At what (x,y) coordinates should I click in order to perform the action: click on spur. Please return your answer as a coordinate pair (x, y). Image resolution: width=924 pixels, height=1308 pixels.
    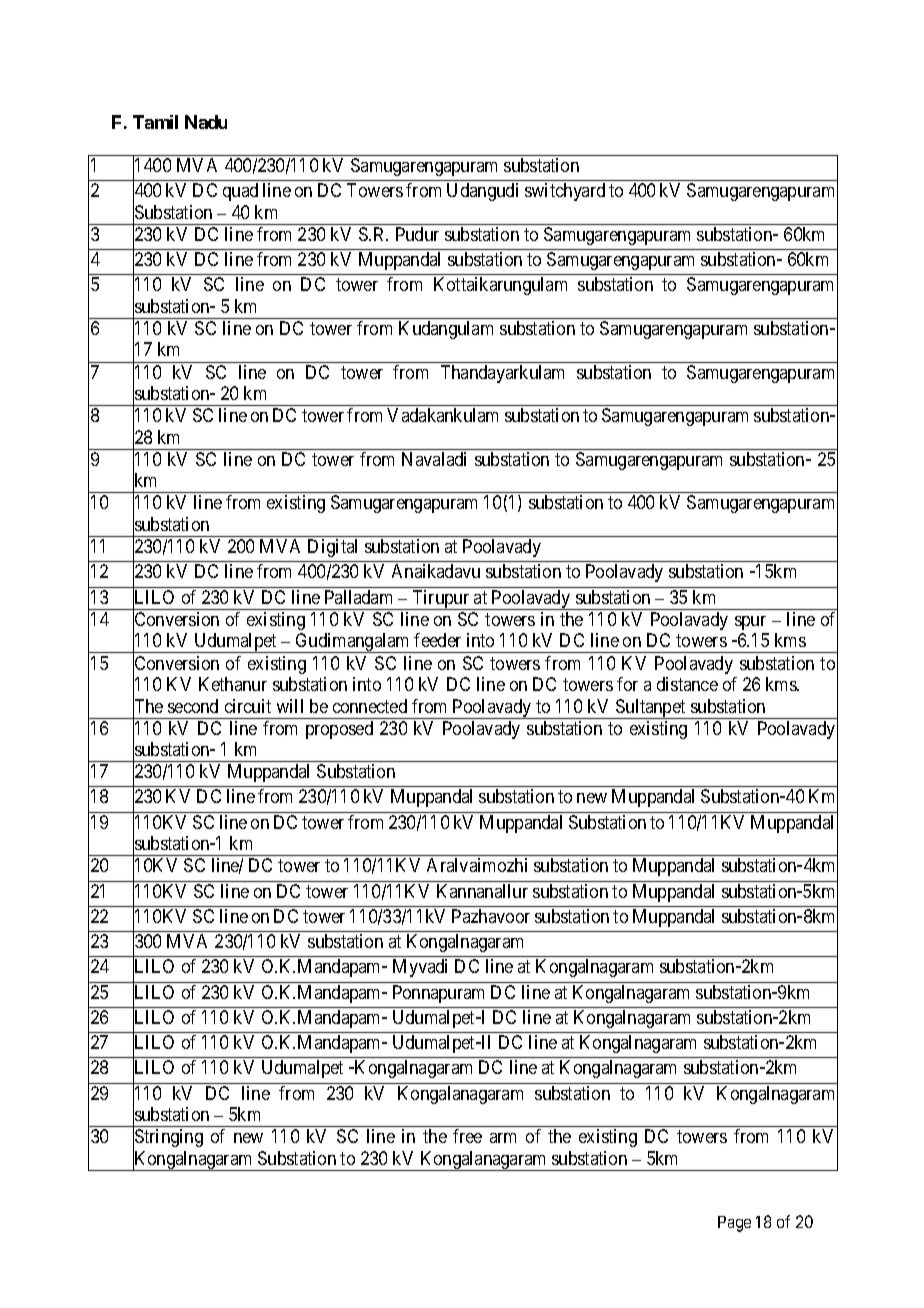
    Looking at the image, I should click on (750, 623).
